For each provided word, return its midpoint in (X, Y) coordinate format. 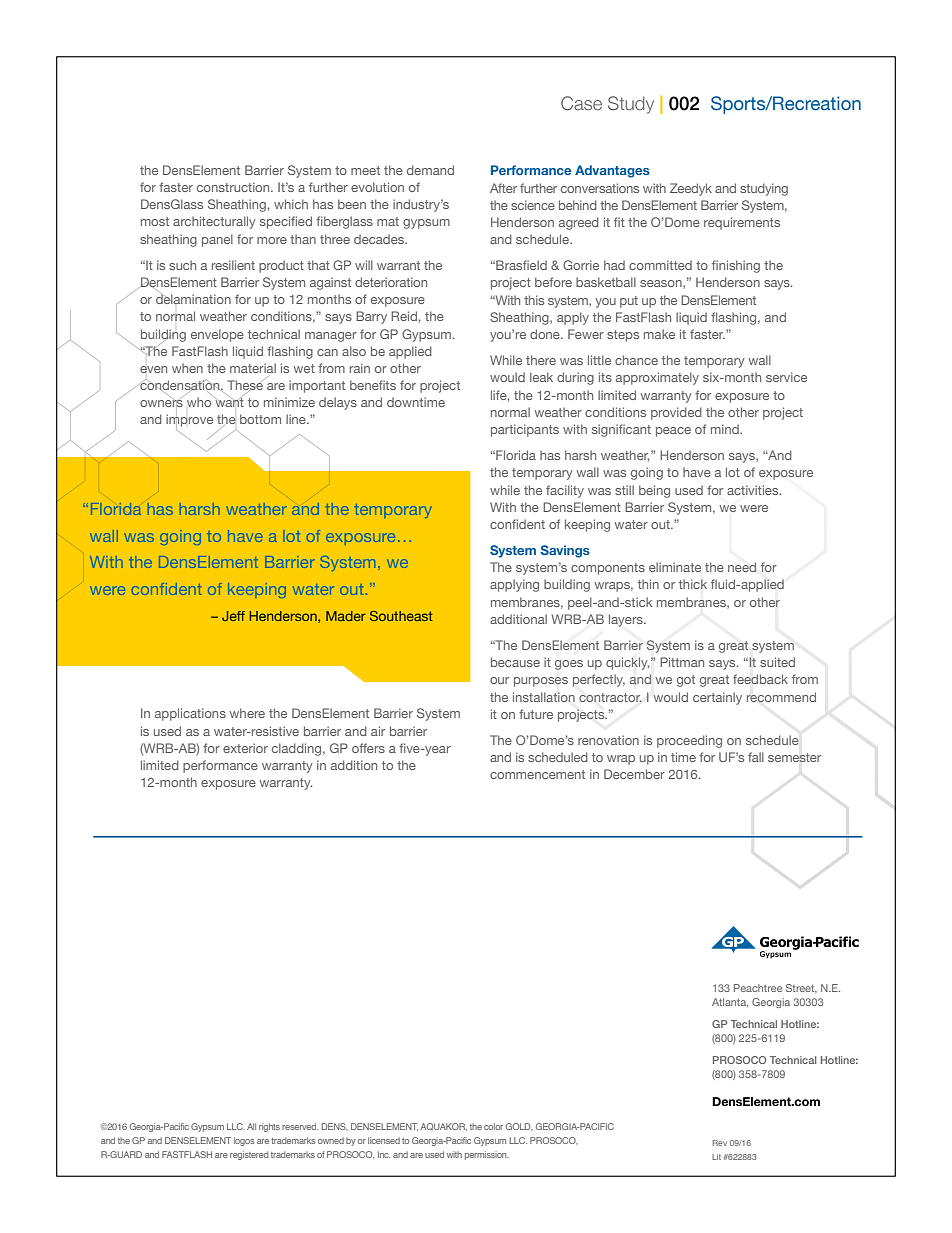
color (493, 1126)
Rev (720, 1143)
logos (244, 1141)
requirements (742, 223)
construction (234, 187)
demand (430, 170)
